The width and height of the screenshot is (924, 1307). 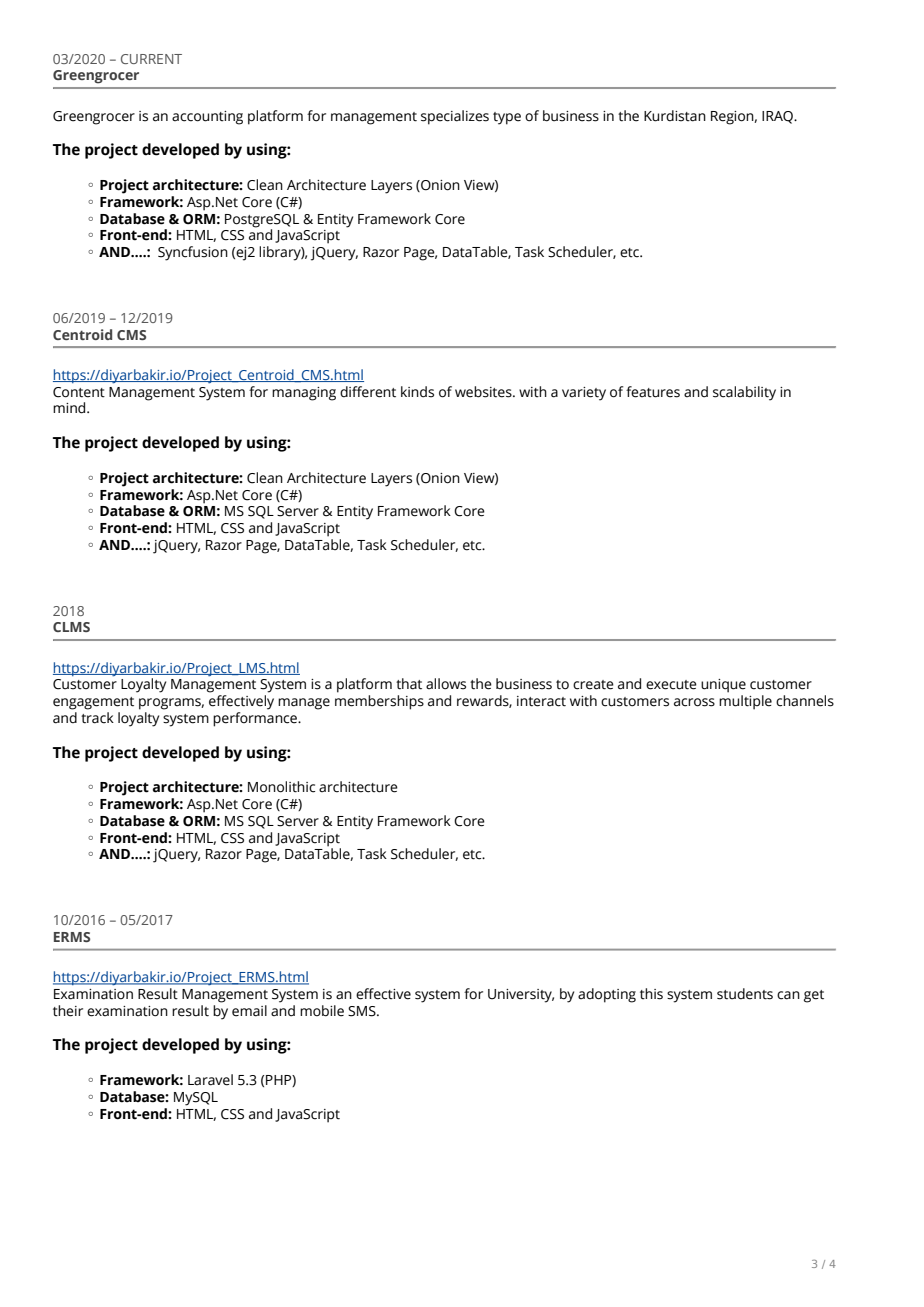 What do you see at coordinates (744, 393) in the screenshot?
I see `scalability` at bounding box center [744, 393].
